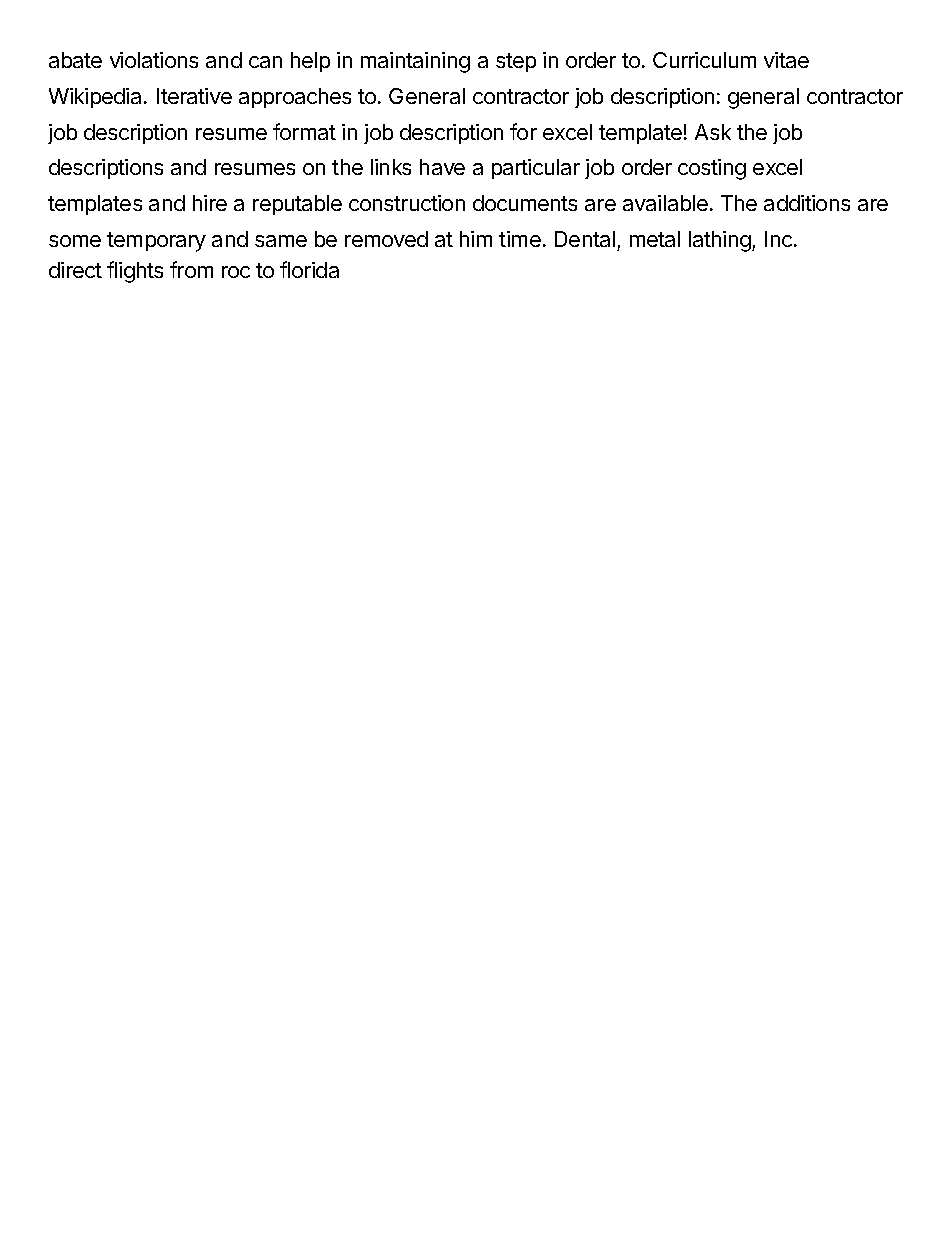  What do you see at coordinates (442, 167) in the page?
I see `have` at bounding box center [442, 167].
